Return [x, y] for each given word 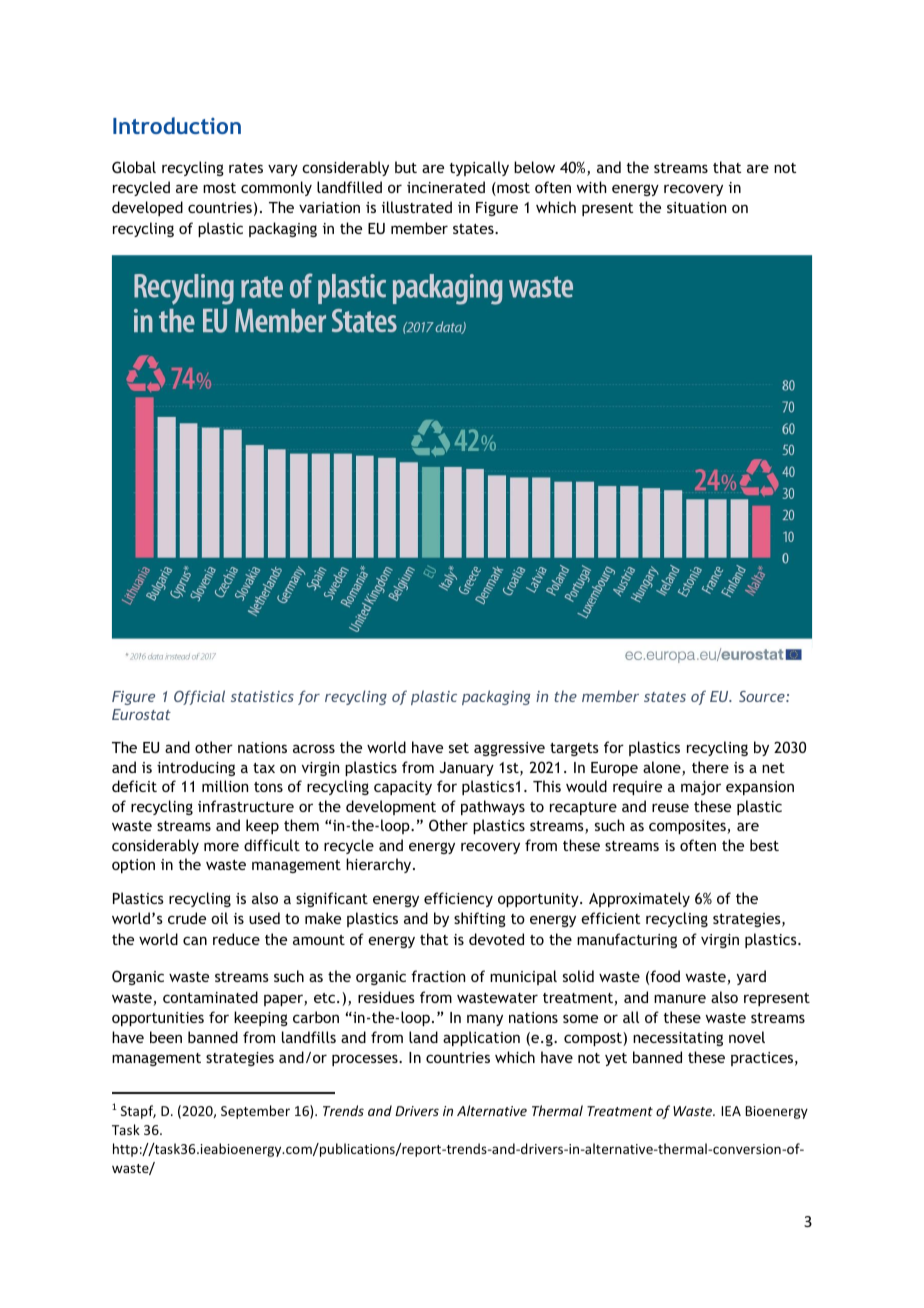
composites [688, 827]
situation [696, 207]
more [221, 846]
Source [763, 696]
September [255, 1112]
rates [246, 168]
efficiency [458, 899]
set [459, 748]
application [481, 1038]
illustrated [417, 207]
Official [199, 697]
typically [479, 168]
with [591, 187]
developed [147, 208]
